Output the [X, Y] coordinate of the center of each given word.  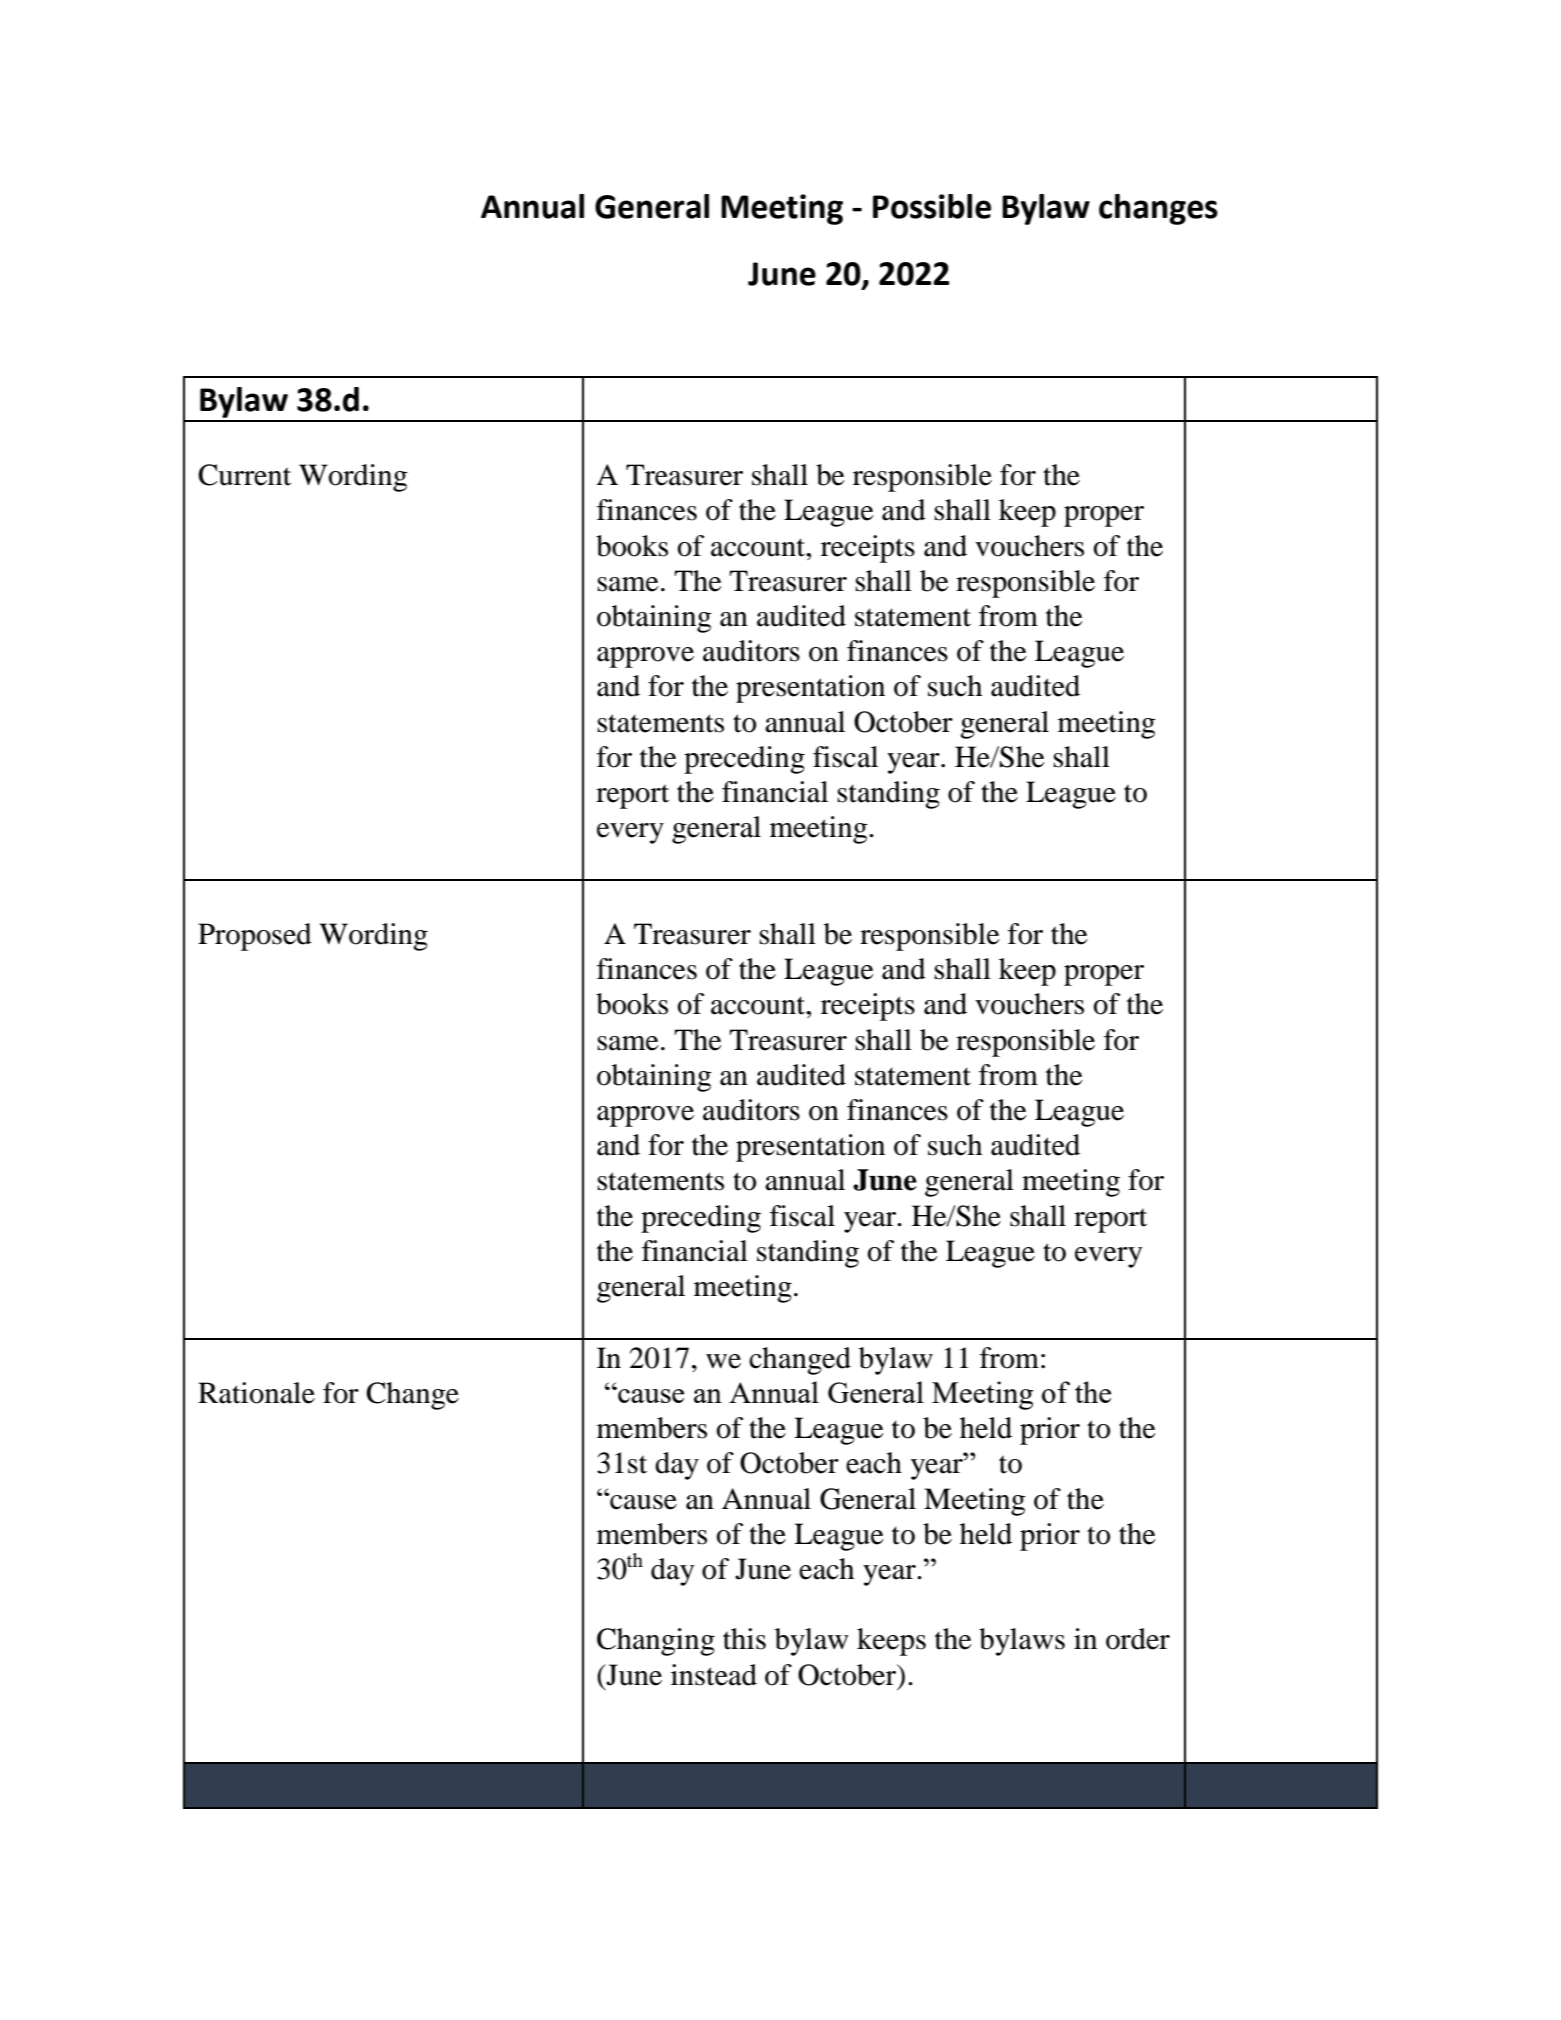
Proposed [255, 937]
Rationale [256, 1393]
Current [244, 475]
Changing [656, 1642]
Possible [932, 206]
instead [714, 1675]
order [1138, 1639]
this [744, 1639]
